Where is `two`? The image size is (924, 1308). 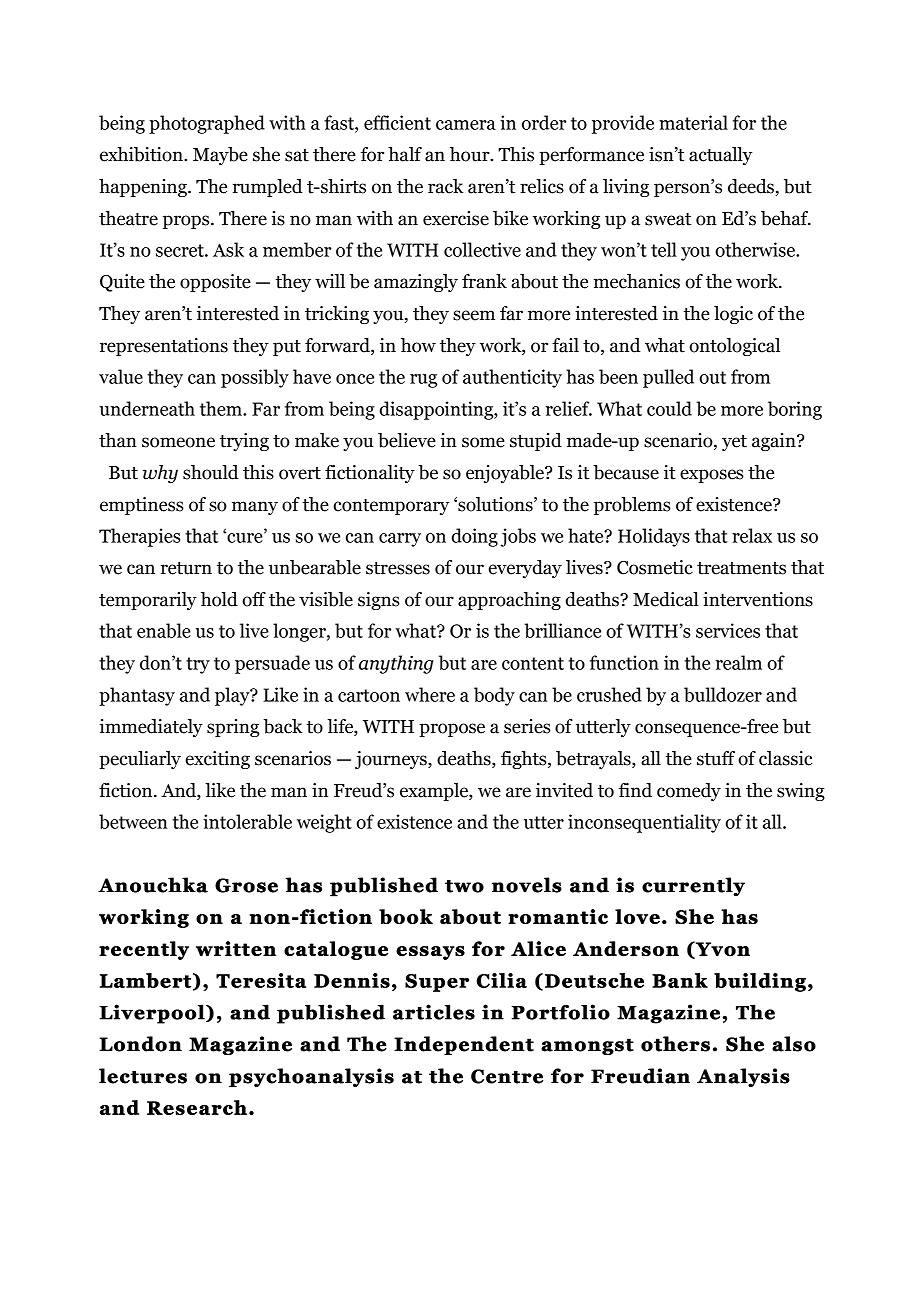
two is located at coordinates (464, 886).
